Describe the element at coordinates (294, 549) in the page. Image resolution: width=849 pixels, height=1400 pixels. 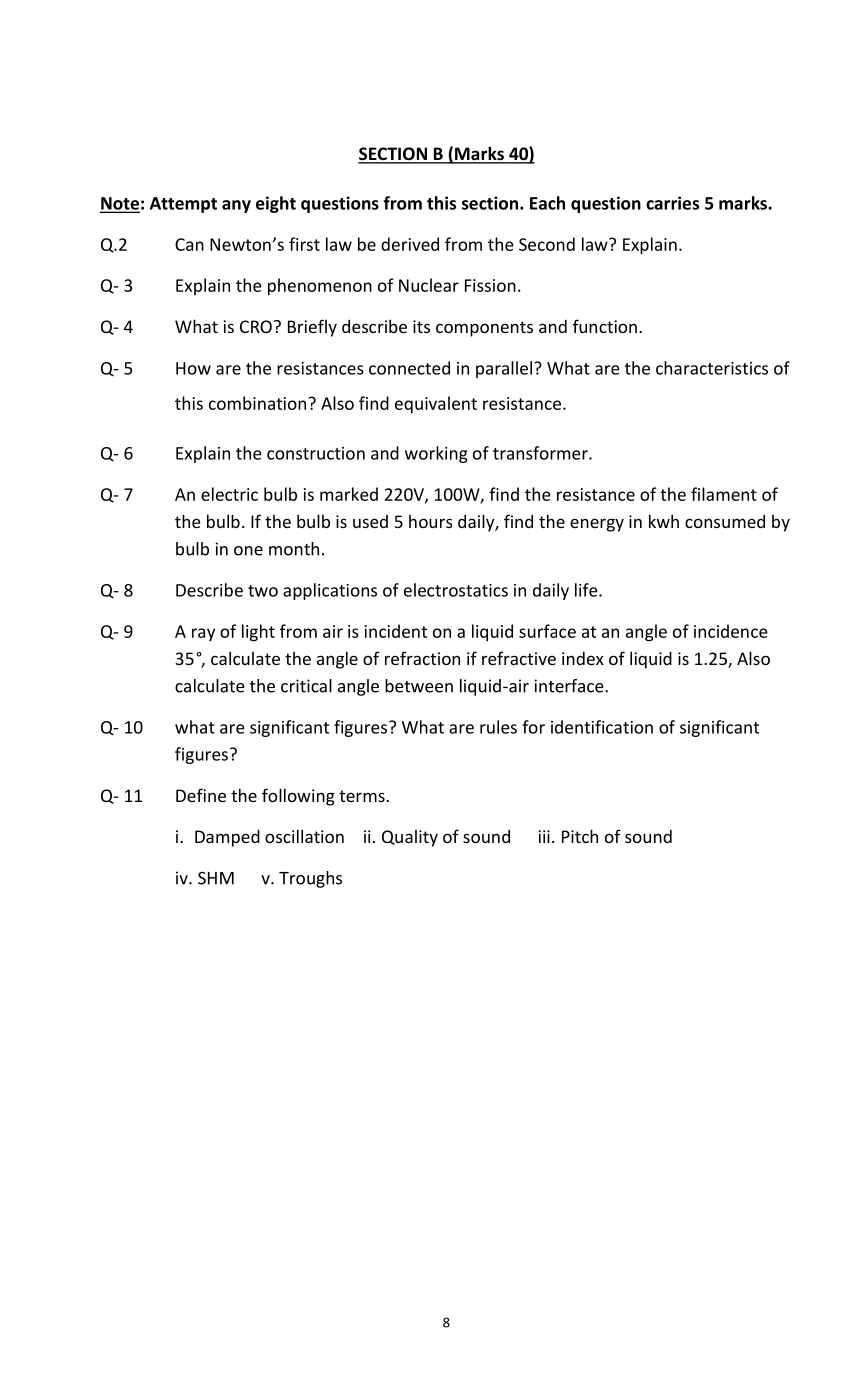
I see `month` at that location.
